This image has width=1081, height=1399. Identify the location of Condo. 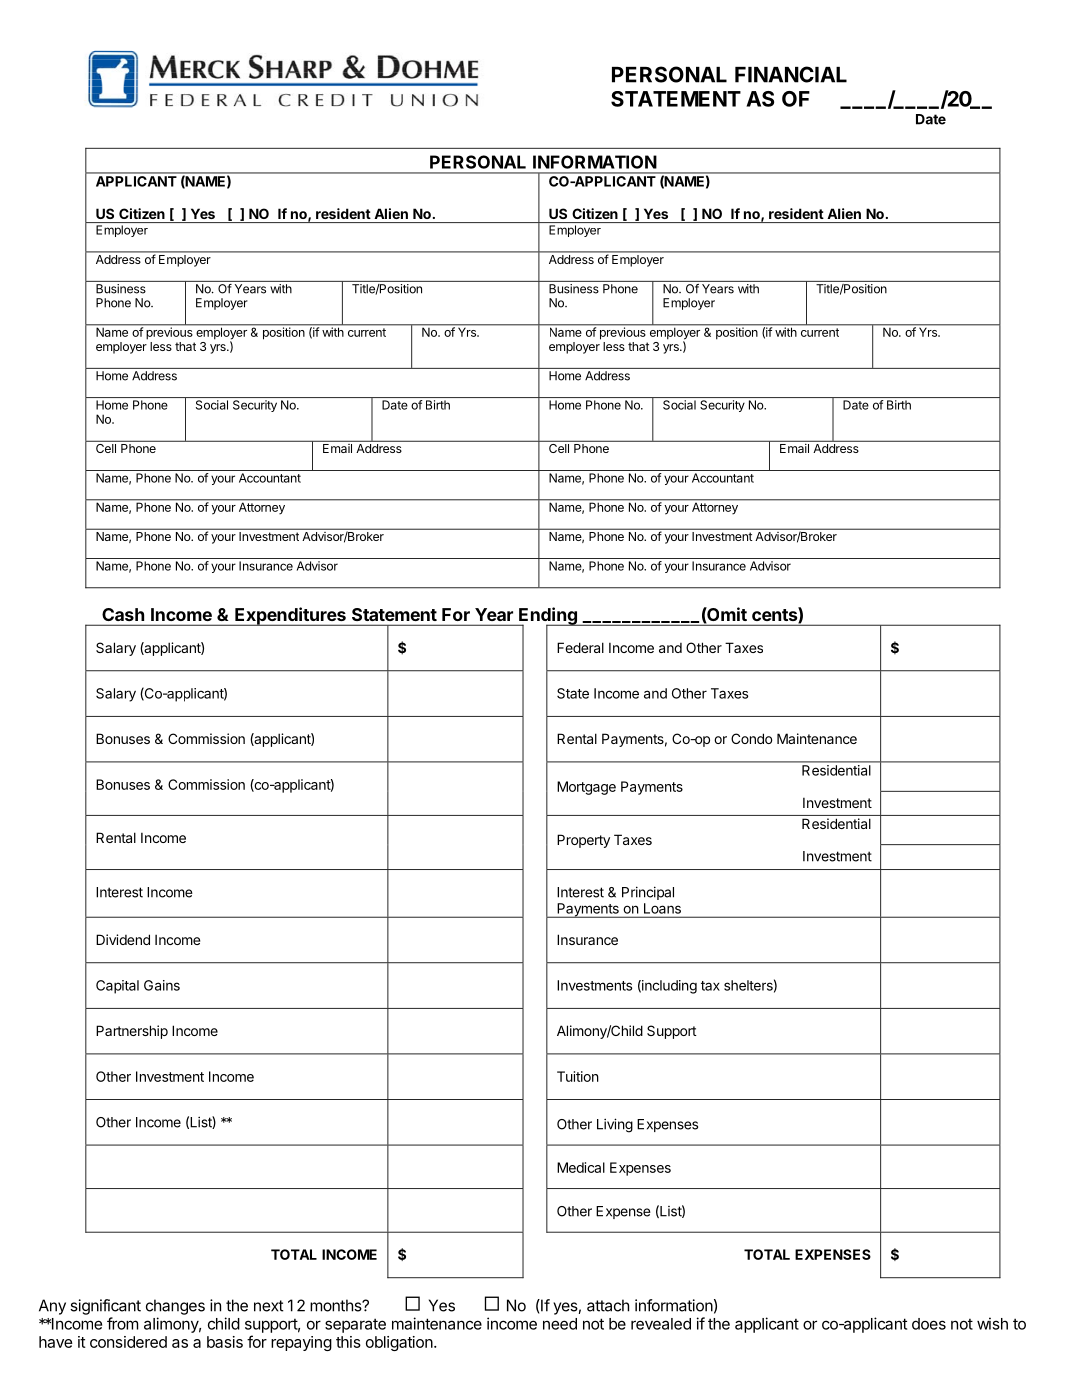
(751, 738).
